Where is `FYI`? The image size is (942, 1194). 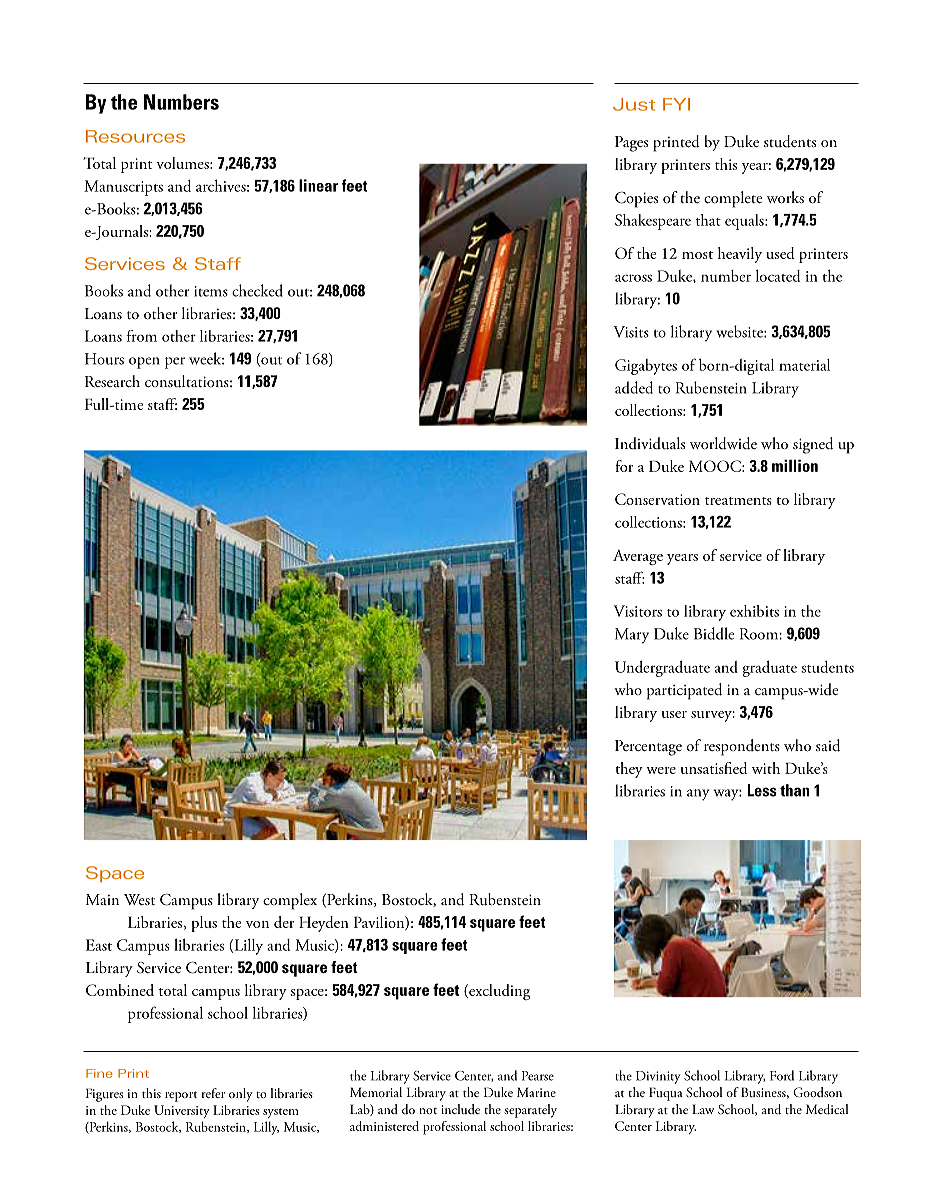
FYI is located at coordinates (676, 104).
